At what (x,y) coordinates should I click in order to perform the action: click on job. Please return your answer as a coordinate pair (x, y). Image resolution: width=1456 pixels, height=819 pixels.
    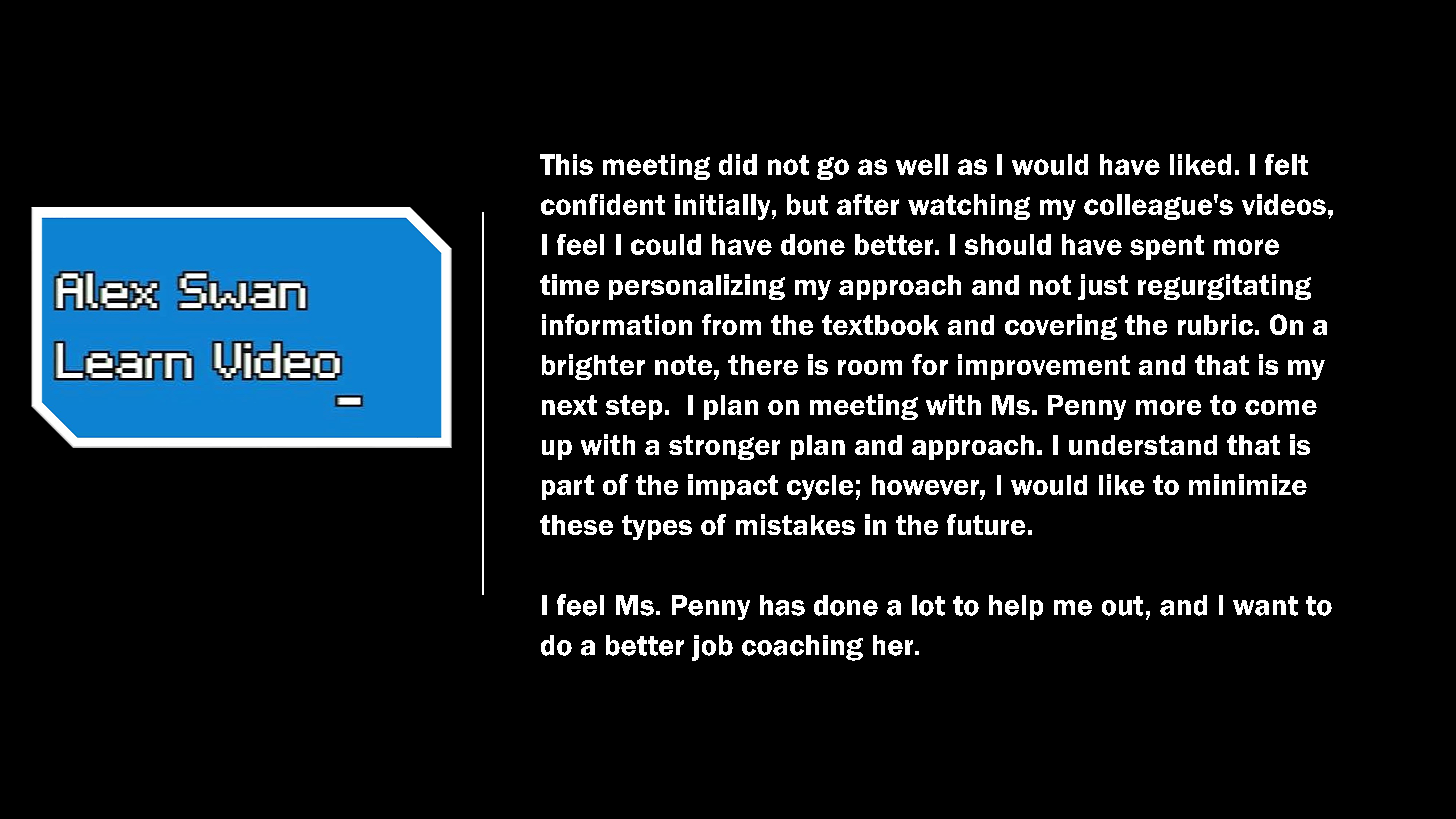
    Looking at the image, I should click on (712, 648).
